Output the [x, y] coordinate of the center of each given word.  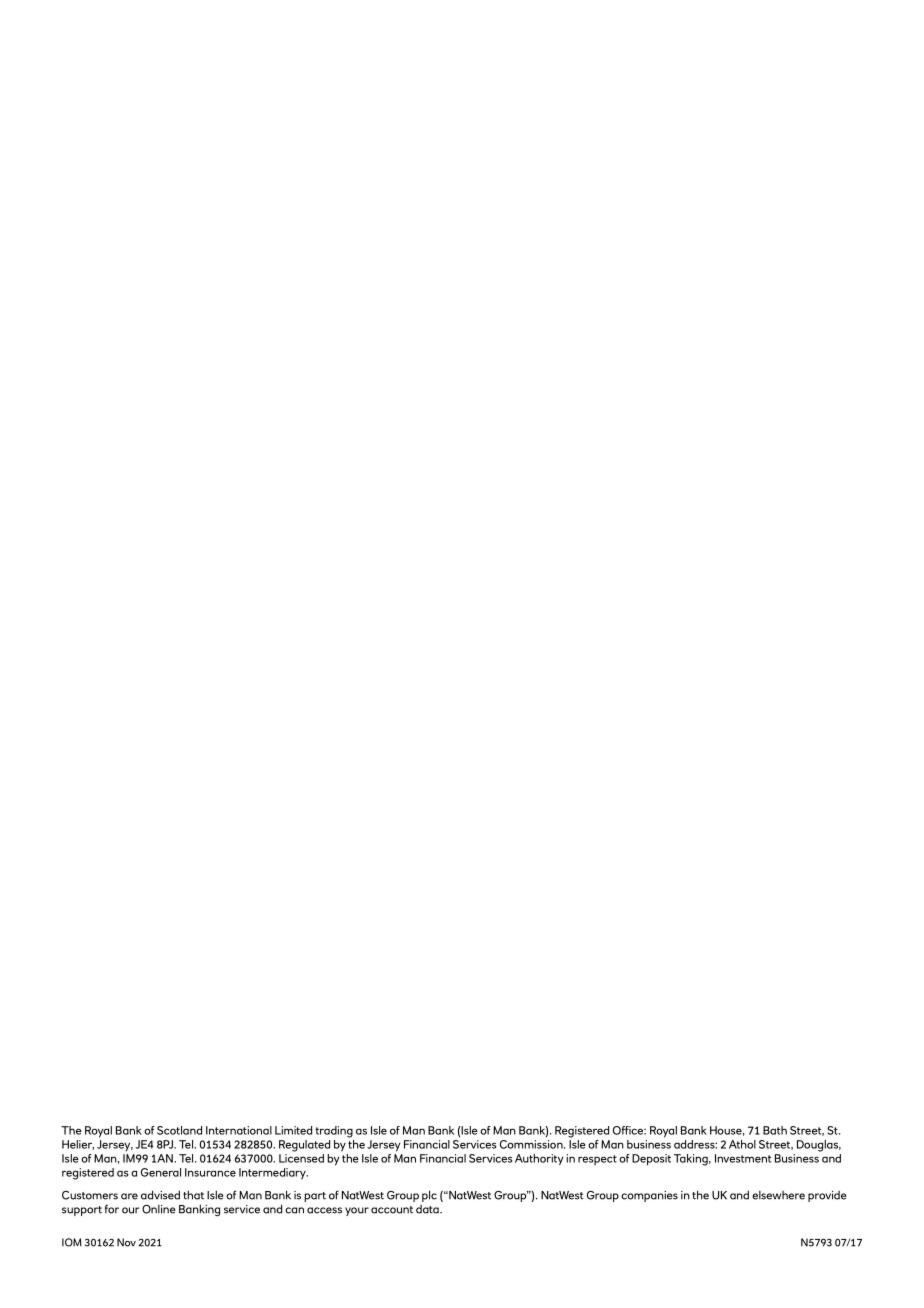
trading [334, 1132]
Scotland [179, 1130]
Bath [775, 1130]
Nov [126, 1242]
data [428, 1209]
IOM [72, 1242]
